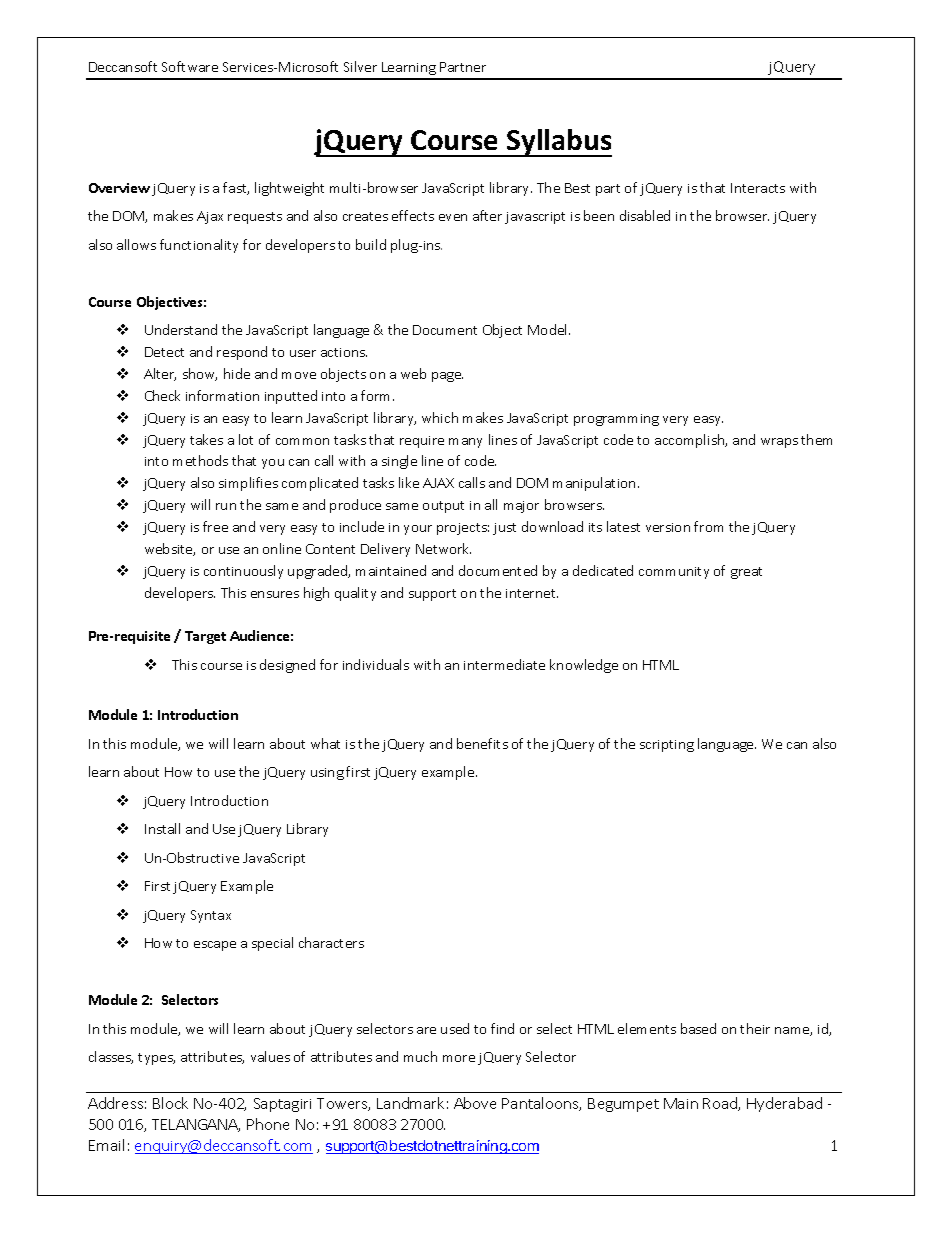 Image resolution: width=952 pixels, height=1233 pixels. I want to click on Interacts, so click(758, 188).
